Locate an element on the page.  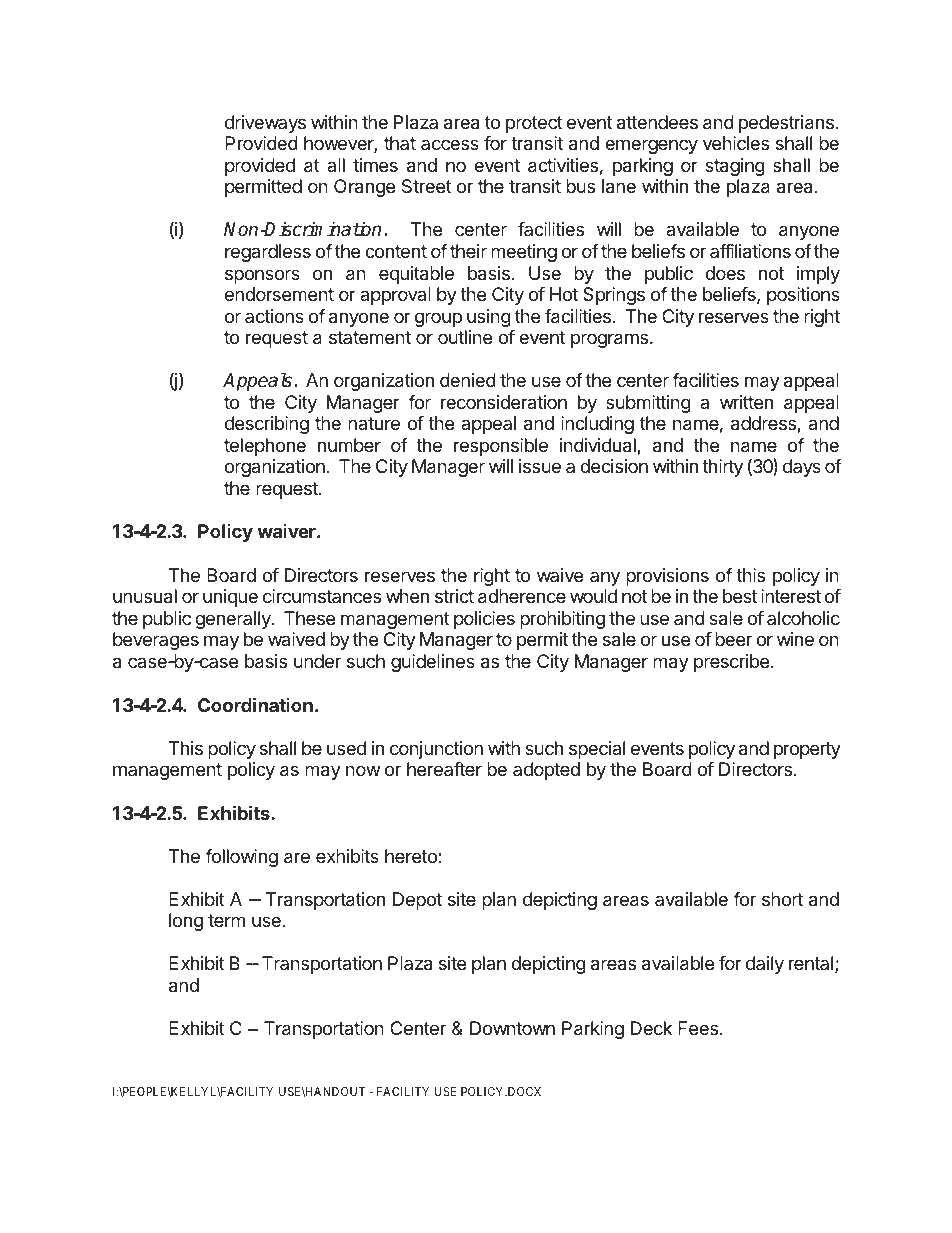
driveways is located at coordinates (265, 124).
